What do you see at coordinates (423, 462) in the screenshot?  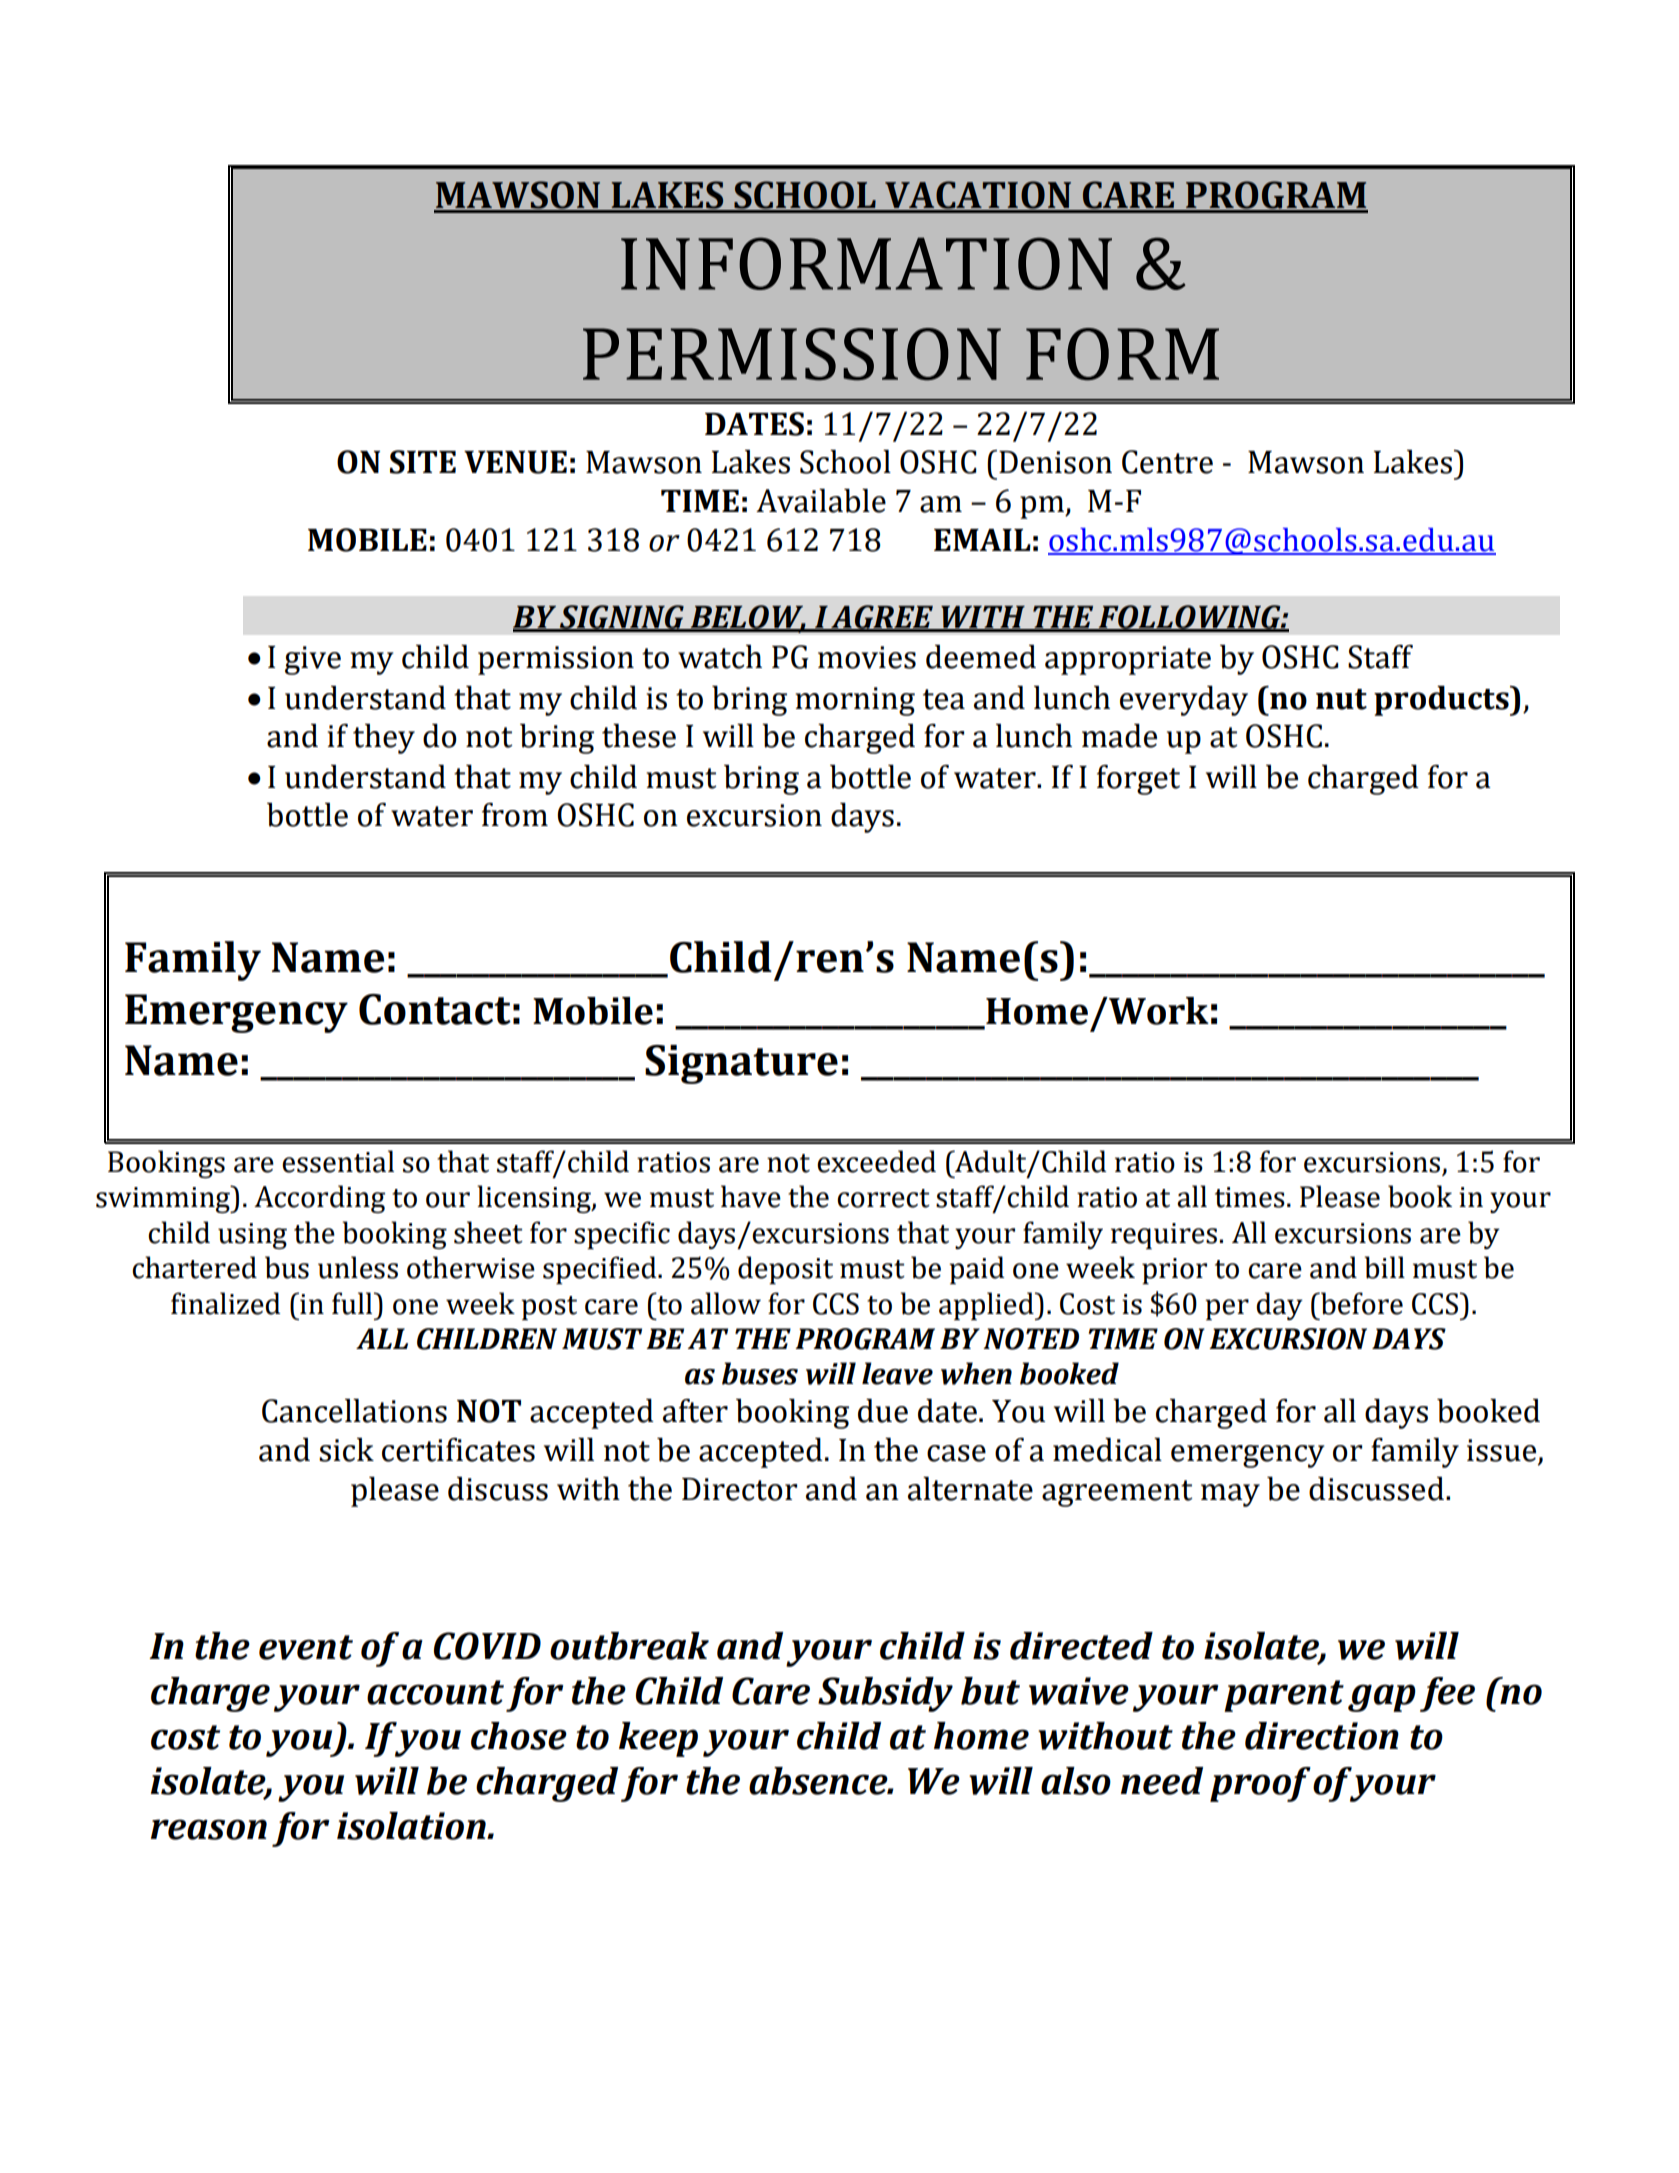 I see `SITE` at bounding box center [423, 462].
